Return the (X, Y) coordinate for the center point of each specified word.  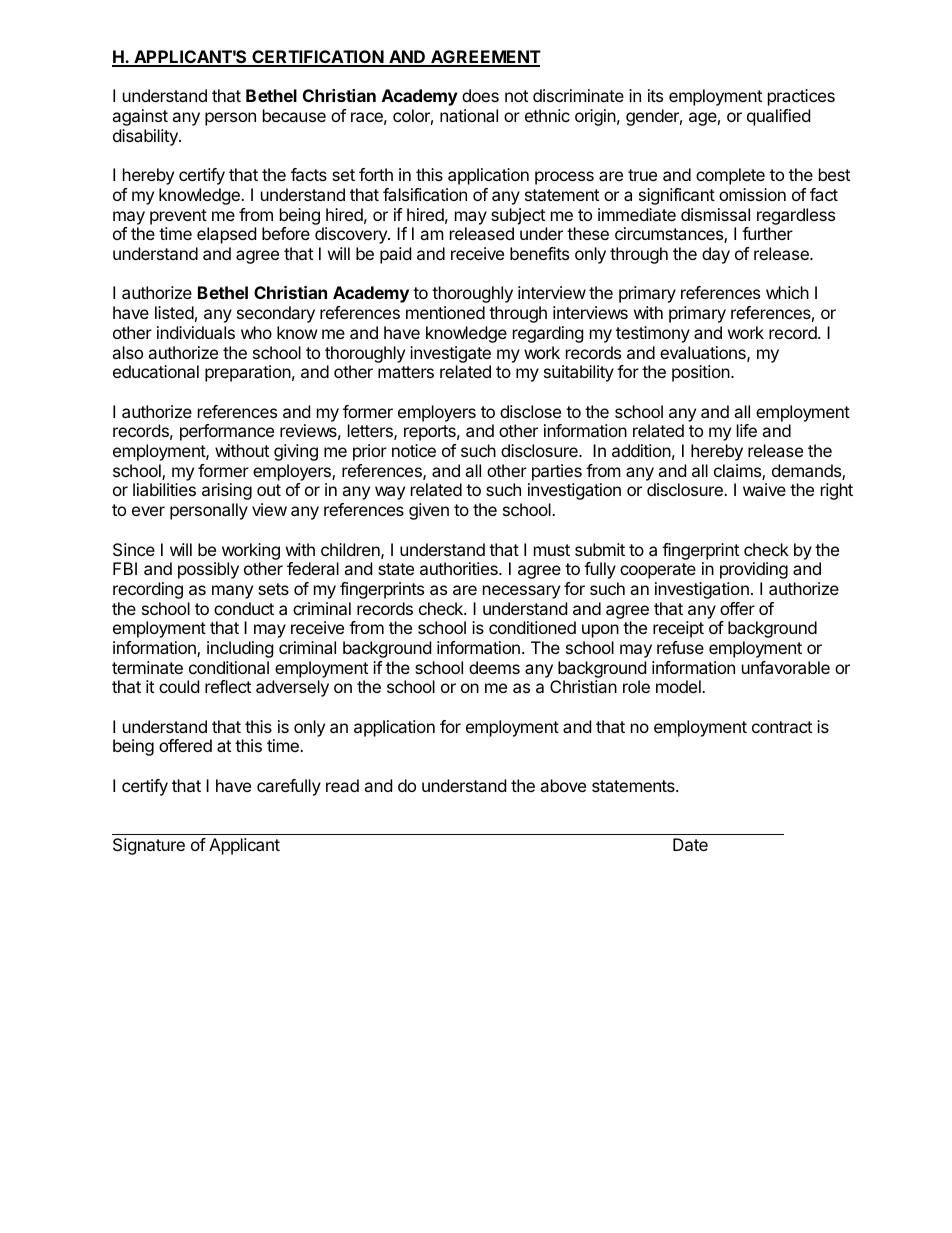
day (716, 255)
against (140, 117)
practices (801, 97)
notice (414, 450)
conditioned (532, 627)
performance (227, 432)
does (480, 95)
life (747, 430)
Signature (149, 846)
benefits (539, 253)
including (240, 649)
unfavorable (786, 667)
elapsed (226, 235)
